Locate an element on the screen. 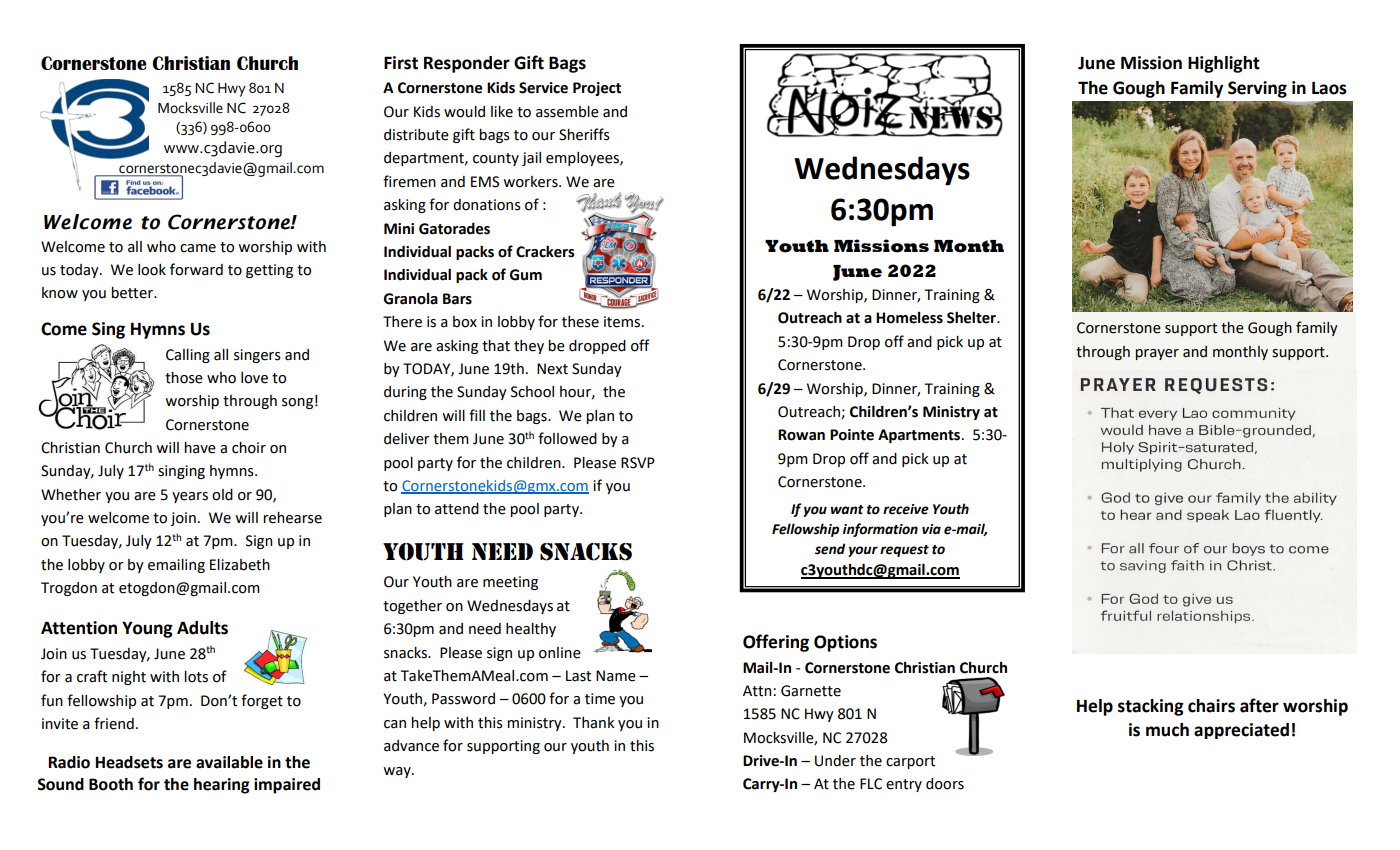 This screenshot has width=1400, height=850. prayer is located at coordinates (1157, 354).
